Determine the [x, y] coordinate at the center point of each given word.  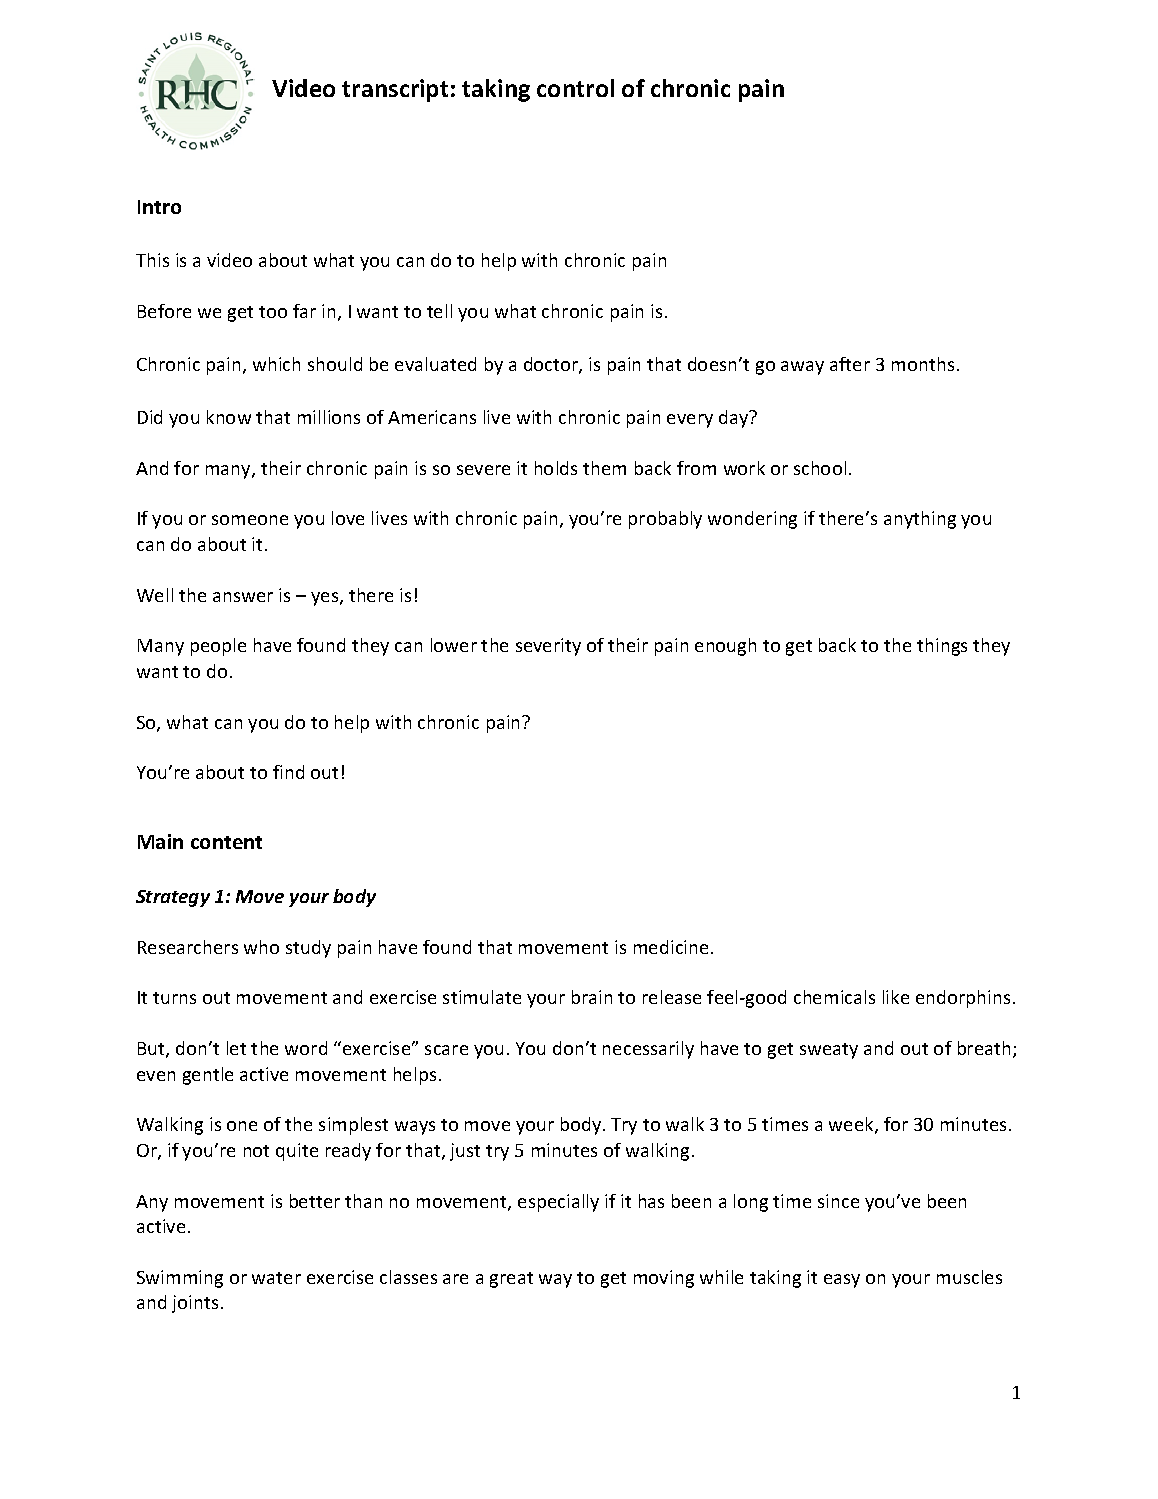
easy [842, 1281]
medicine [671, 947]
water [276, 1278]
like [896, 997]
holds [556, 468]
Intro [159, 207]
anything [920, 520]
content [226, 842]
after [850, 364]
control [575, 88]
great [511, 1280]
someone [250, 520]
